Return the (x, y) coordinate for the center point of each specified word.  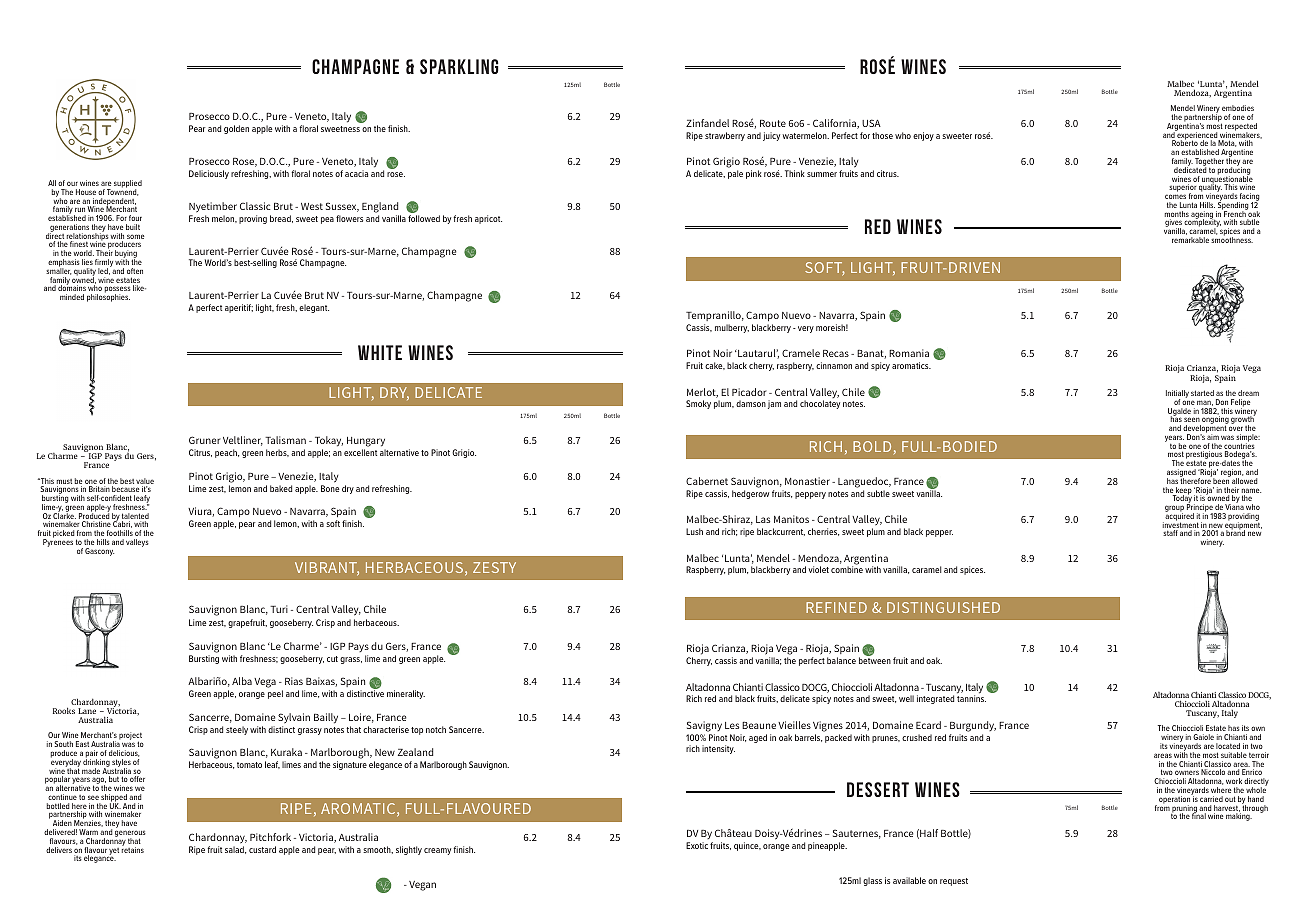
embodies (1238, 108)
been (1221, 480)
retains (133, 849)
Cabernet (707, 481)
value (145, 482)
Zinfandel (707, 123)
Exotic (697, 845)
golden (236, 129)
